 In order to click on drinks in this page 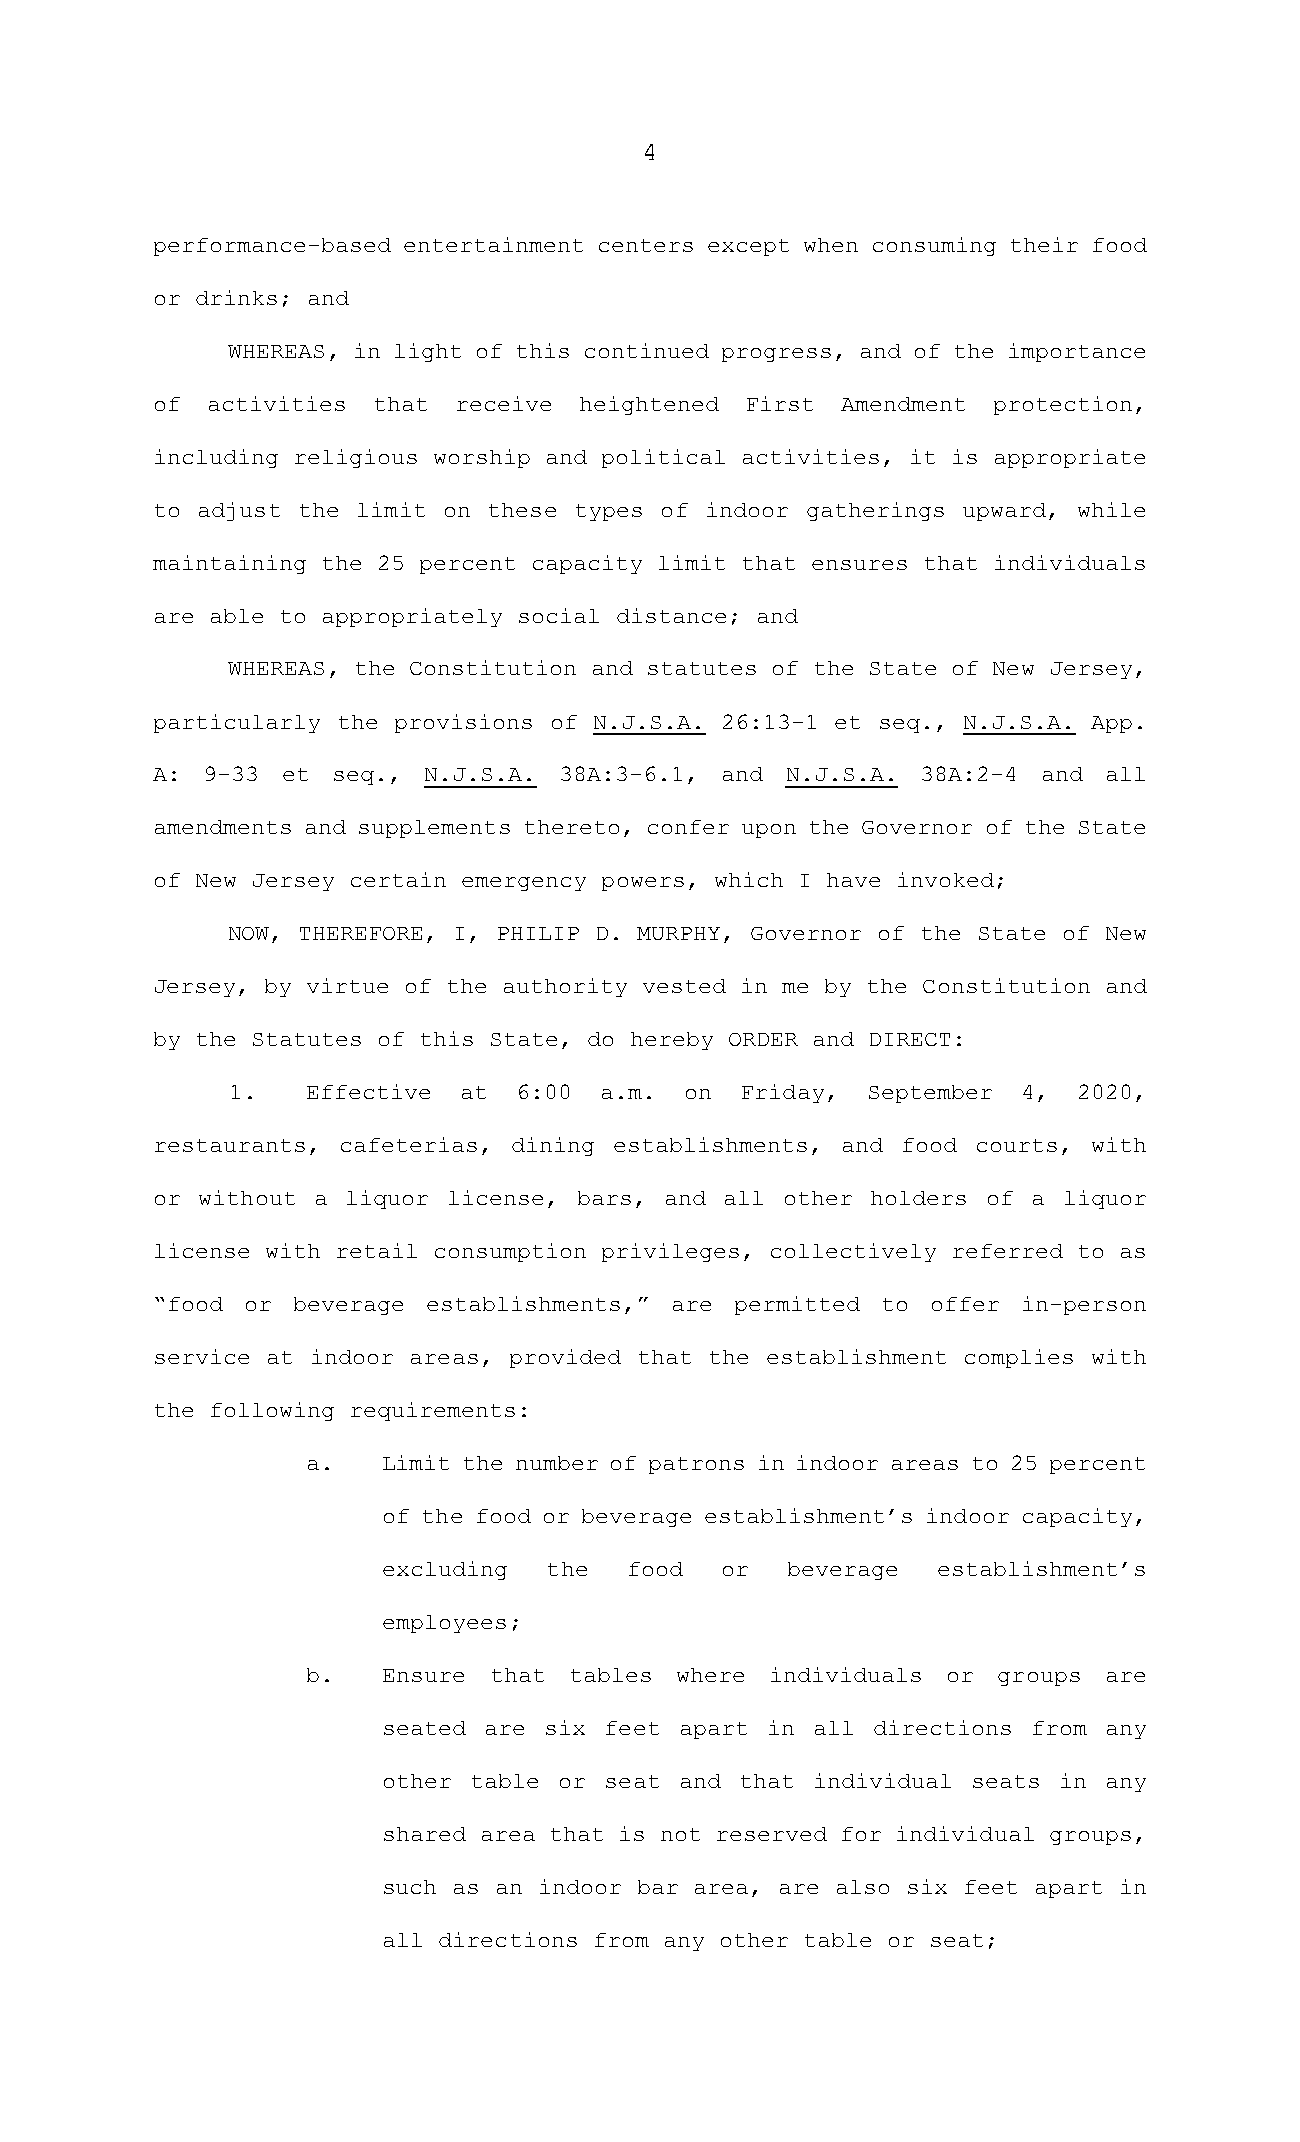, I will do `click(236, 297)`.
